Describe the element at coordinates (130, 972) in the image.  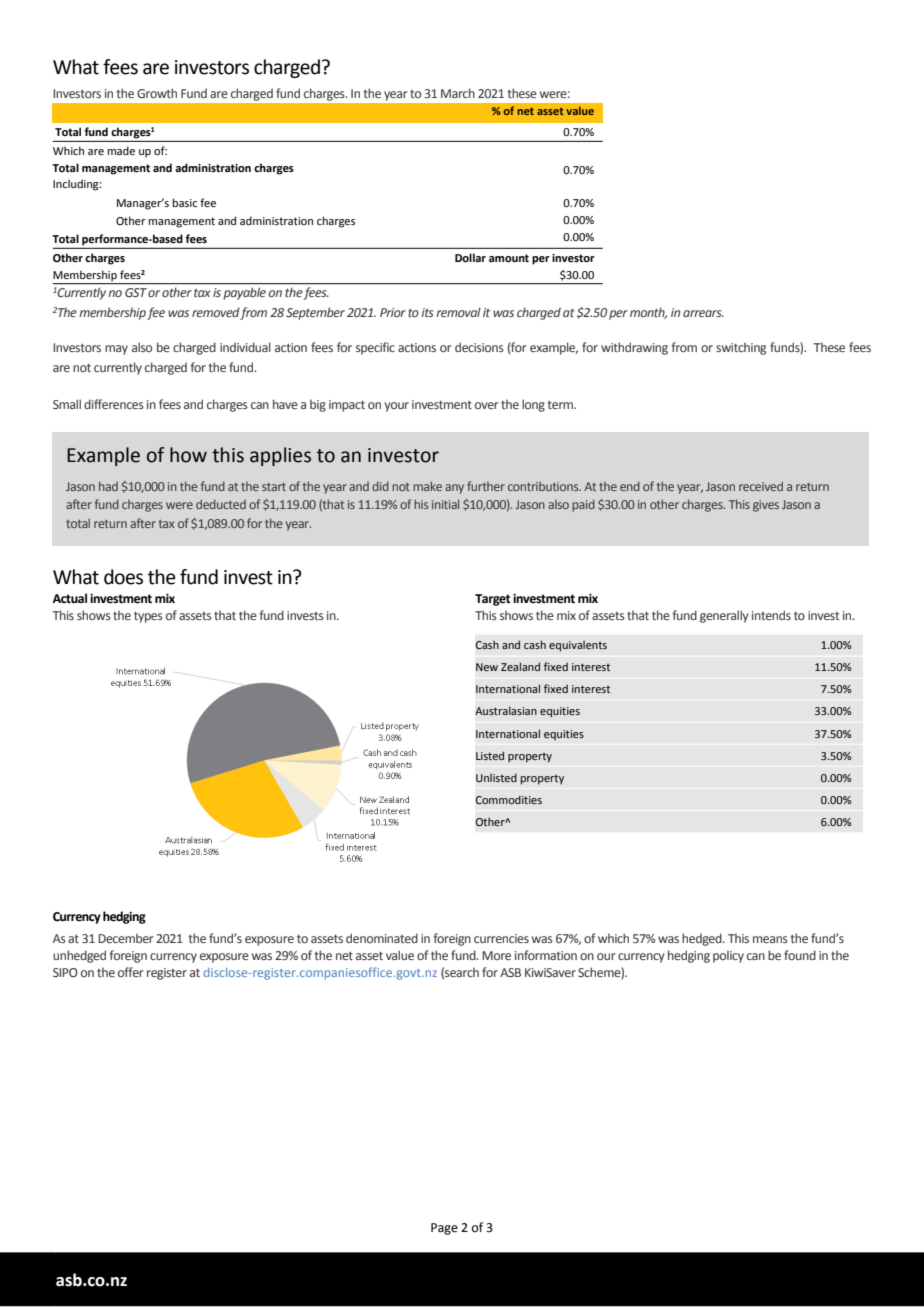
I see `offer` at that location.
